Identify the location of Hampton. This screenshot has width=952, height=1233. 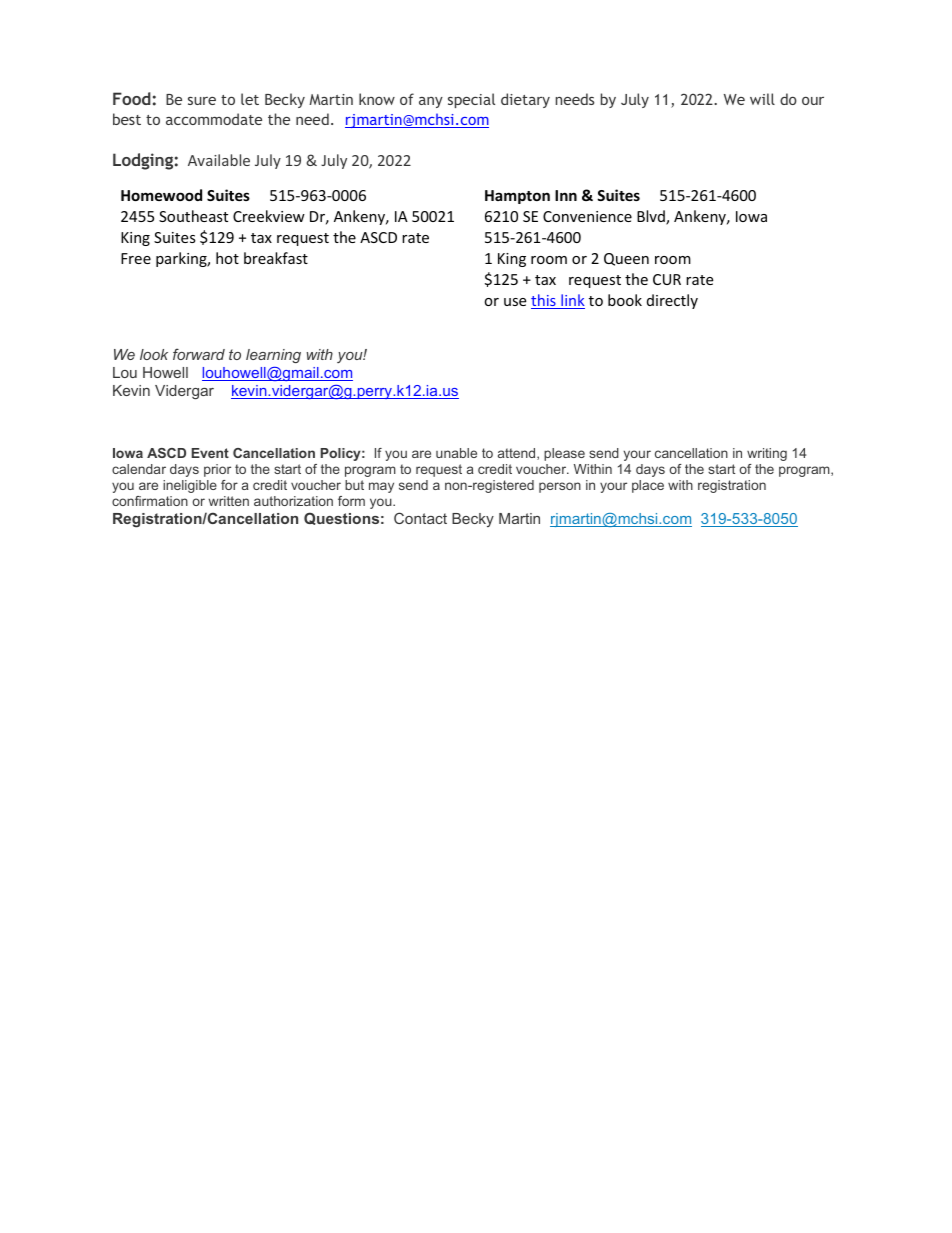
(517, 197).
